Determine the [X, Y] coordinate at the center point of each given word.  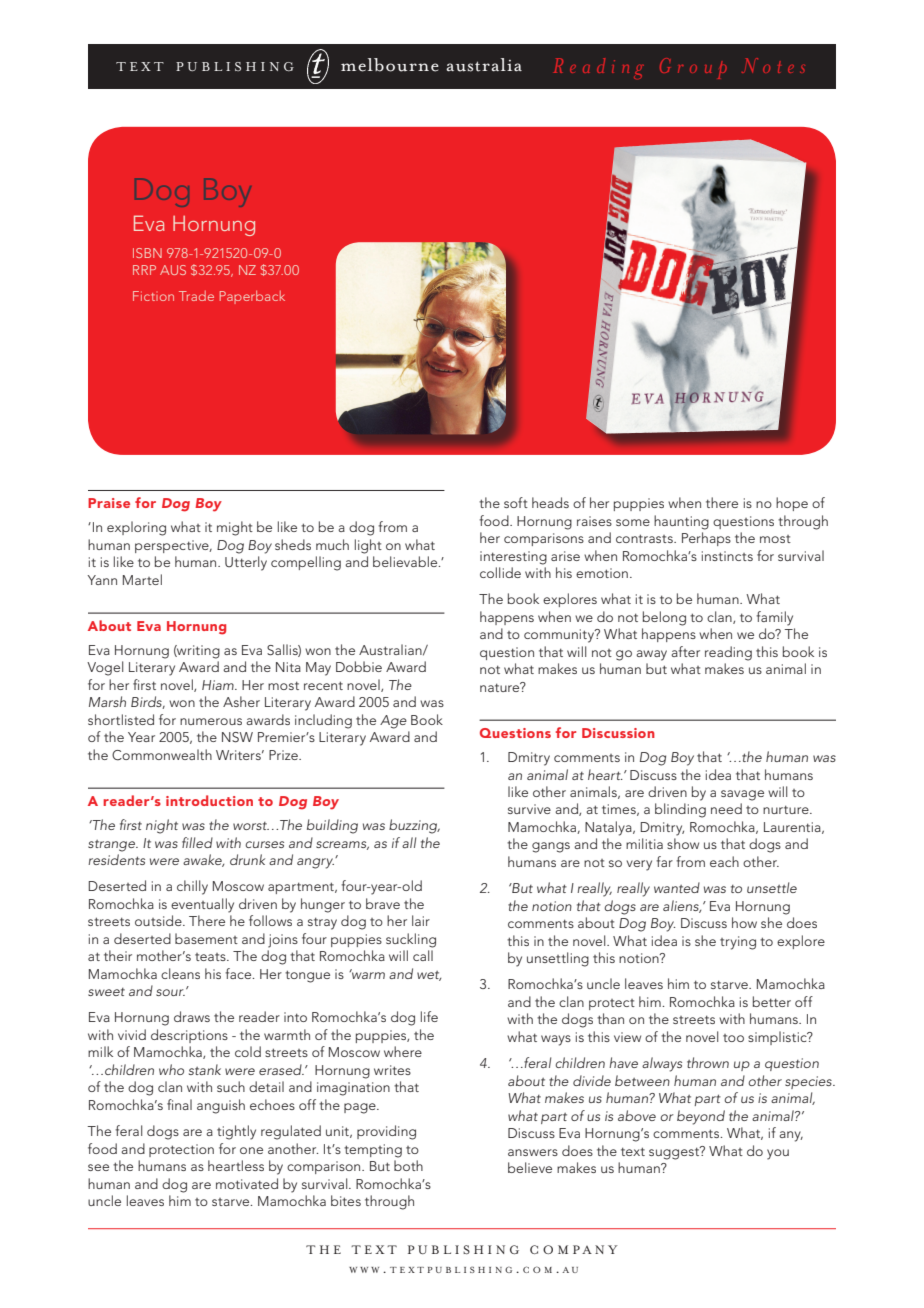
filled [197, 842]
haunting [681, 522]
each [724, 861]
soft [516, 502]
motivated [247, 1183]
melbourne [390, 65]
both [408, 1165]
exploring [136, 528]
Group [693, 68]
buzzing [414, 826]
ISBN [147, 253]
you [778, 1154]
